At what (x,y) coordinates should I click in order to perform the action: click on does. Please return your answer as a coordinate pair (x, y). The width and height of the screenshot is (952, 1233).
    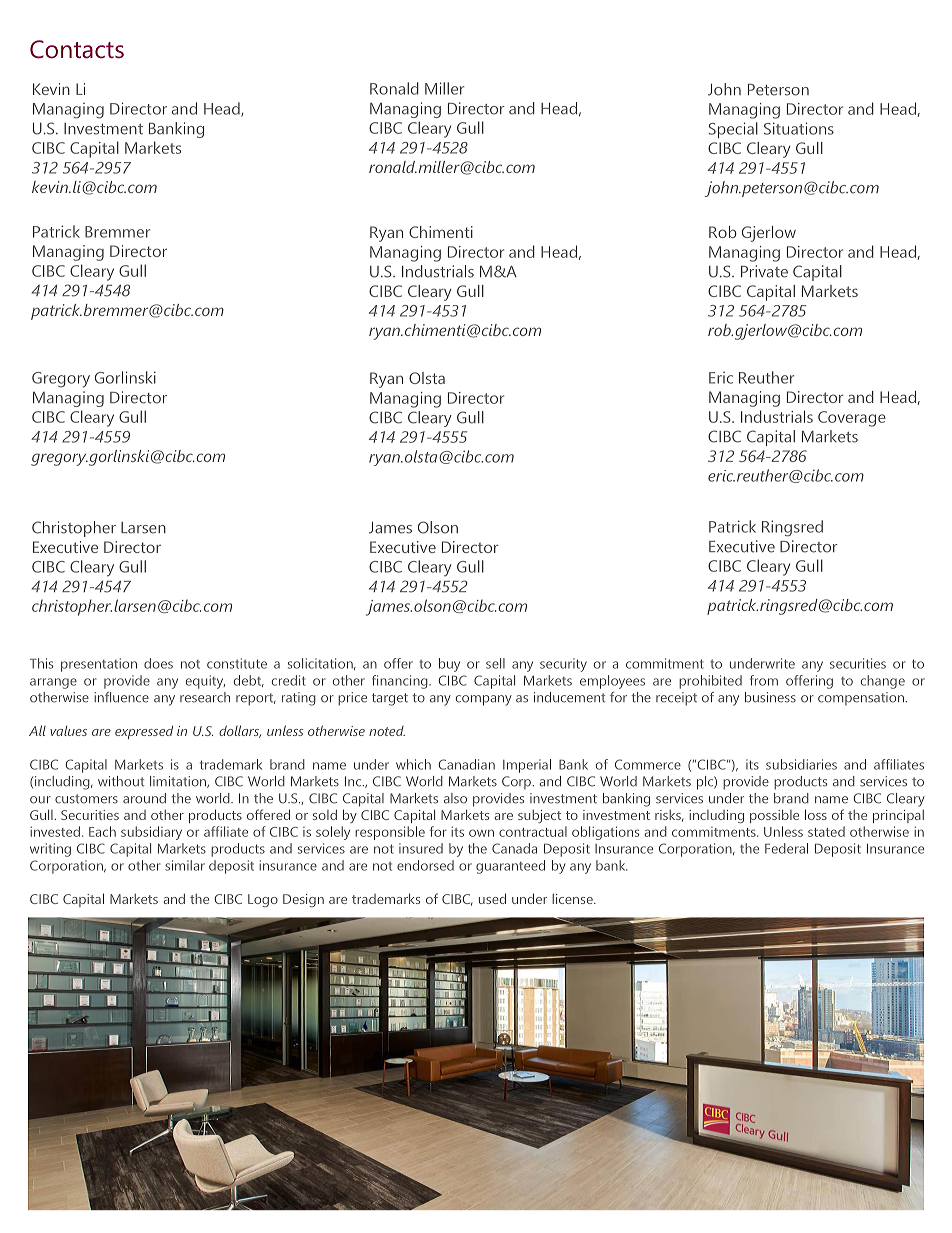
    Looking at the image, I should click on (158, 663).
